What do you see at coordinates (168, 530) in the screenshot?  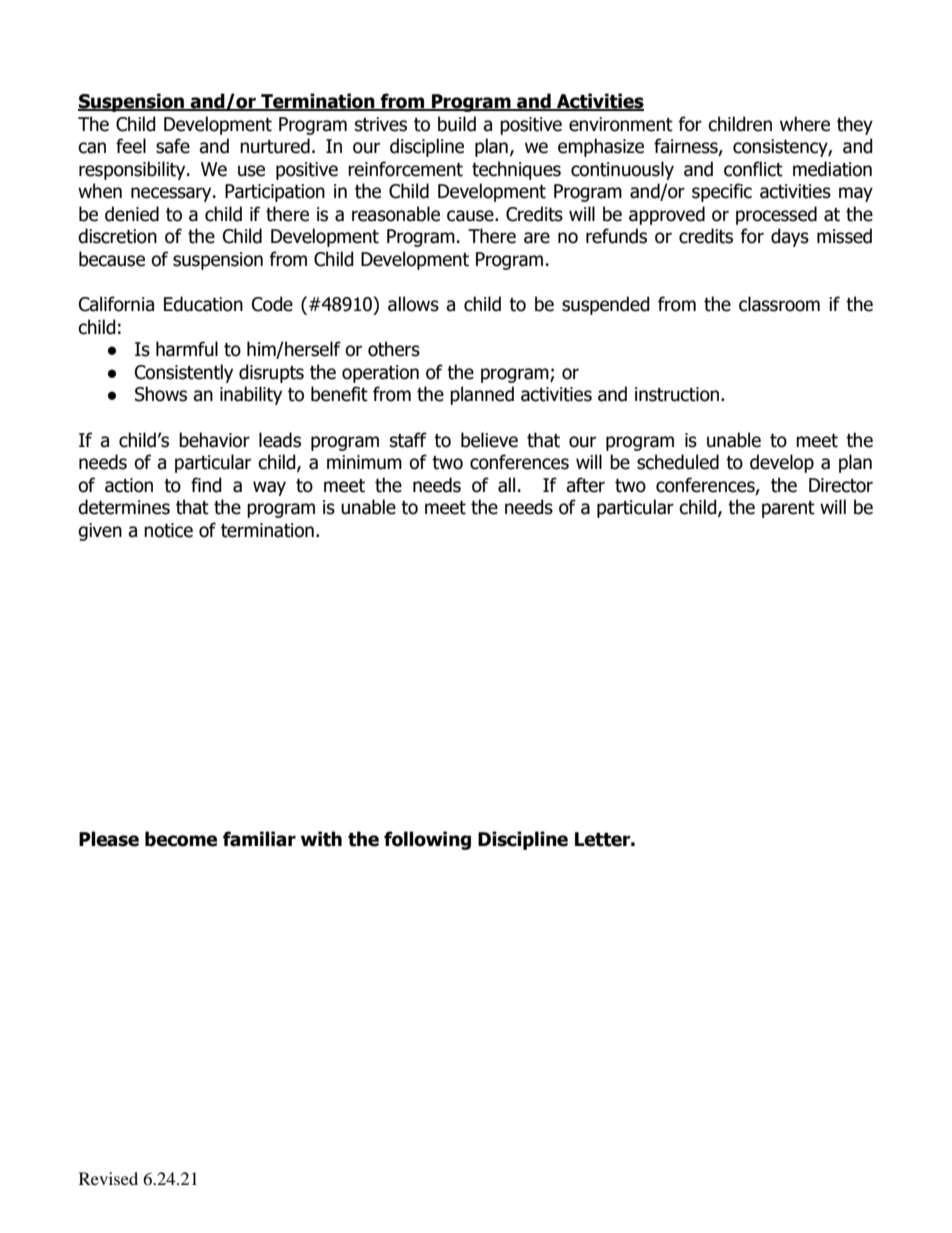 I see `notice` at bounding box center [168, 530].
